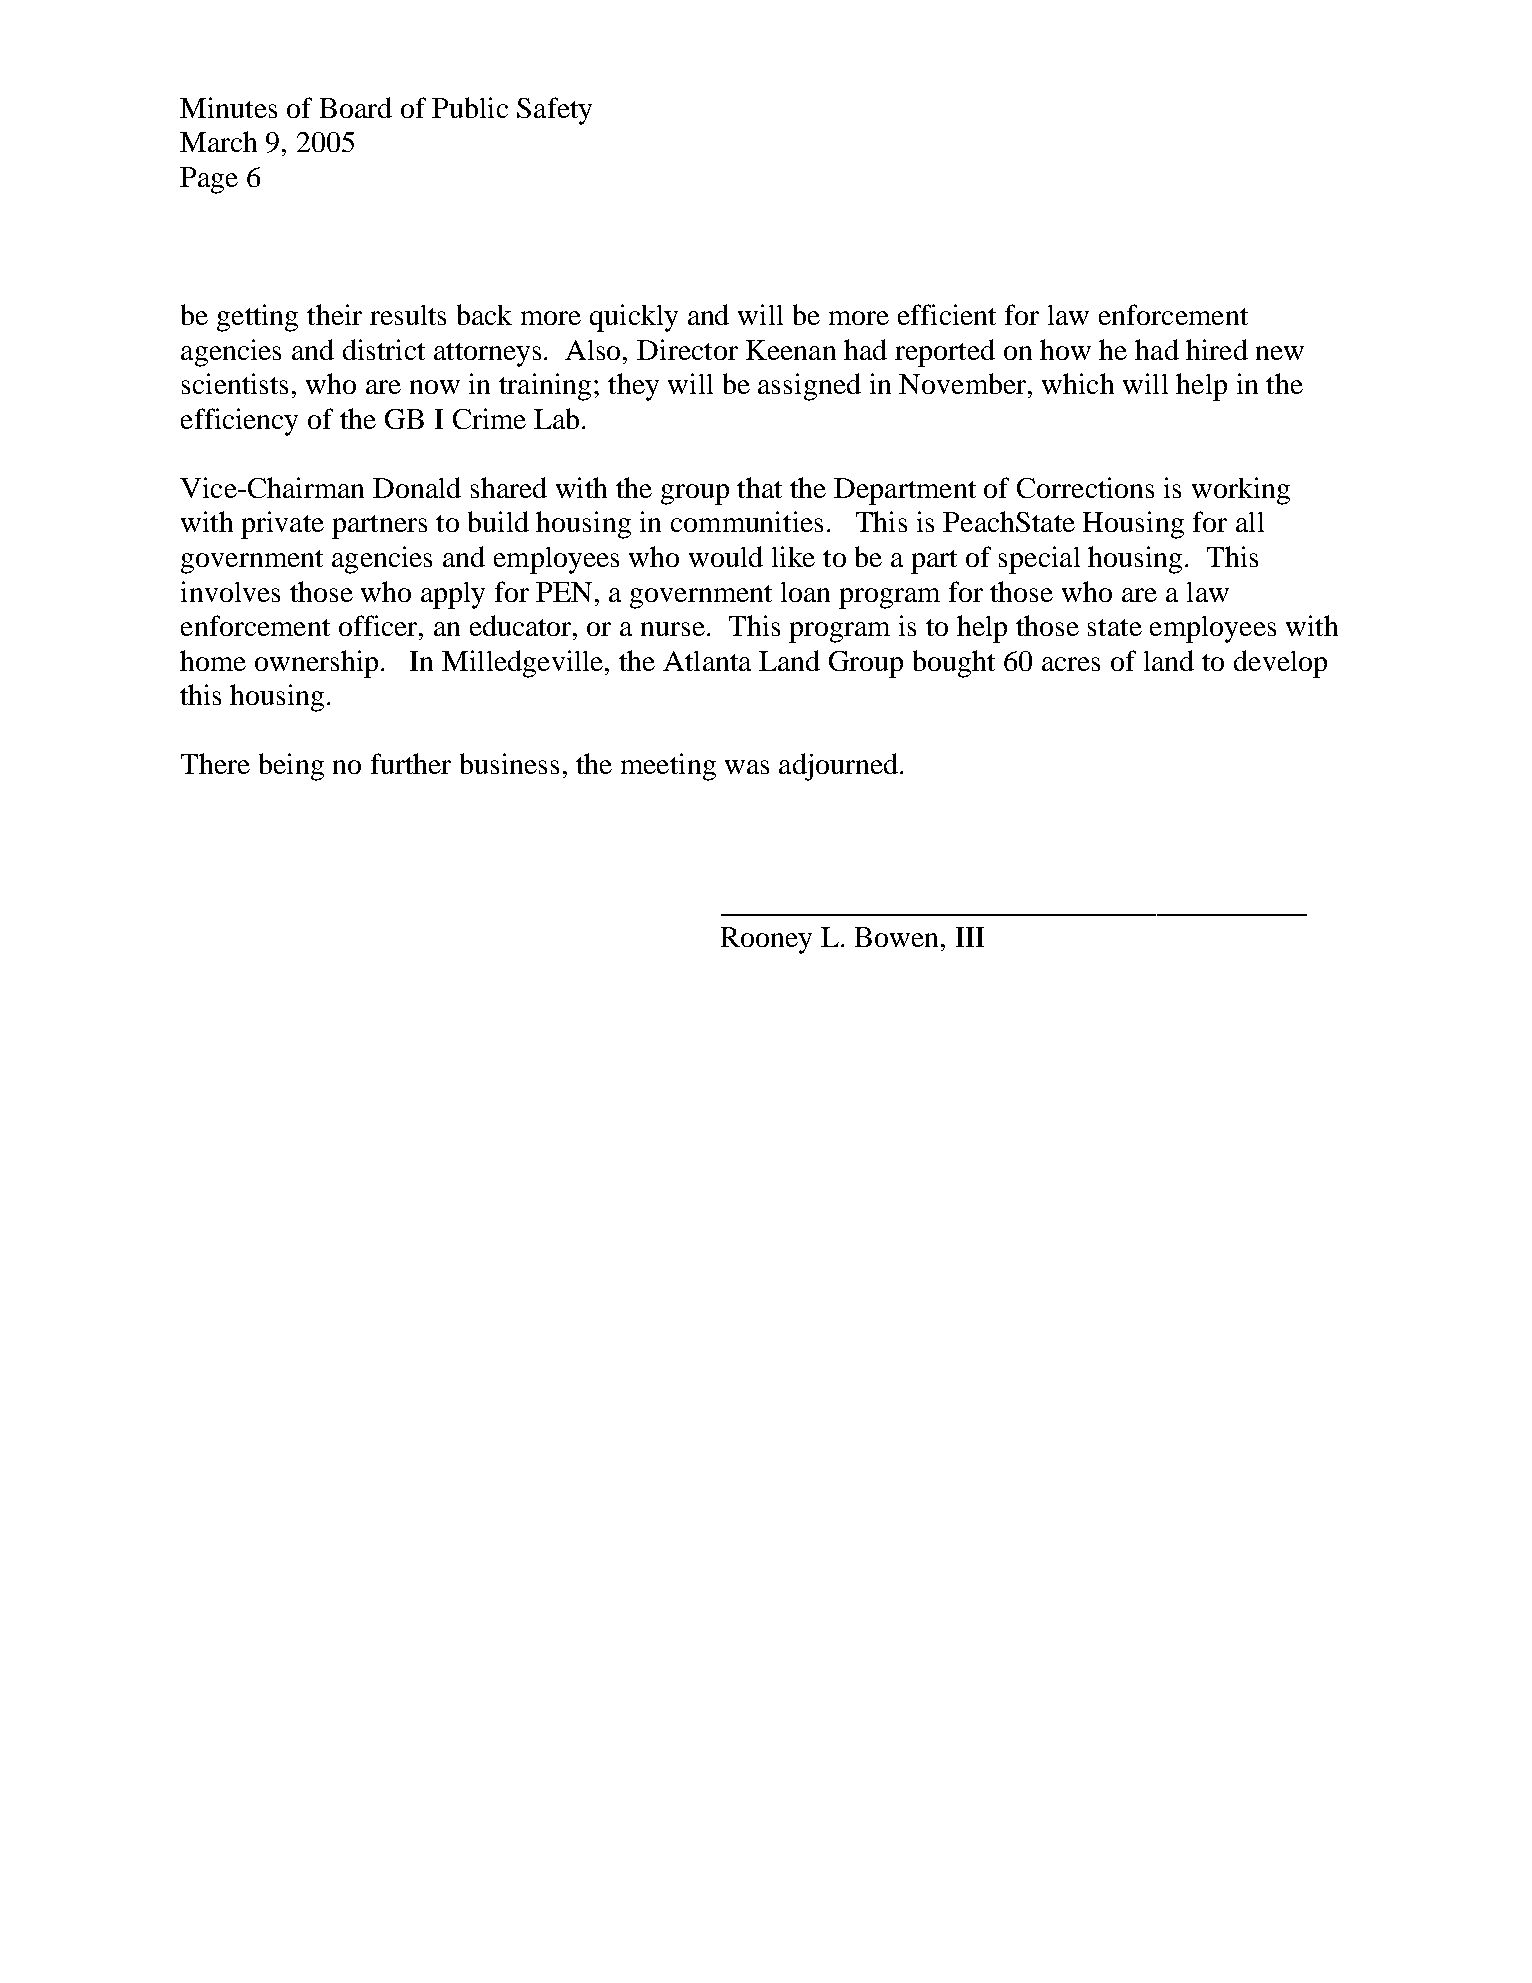 The width and height of the image is (1532, 1983). I want to click on all, so click(1250, 522).
